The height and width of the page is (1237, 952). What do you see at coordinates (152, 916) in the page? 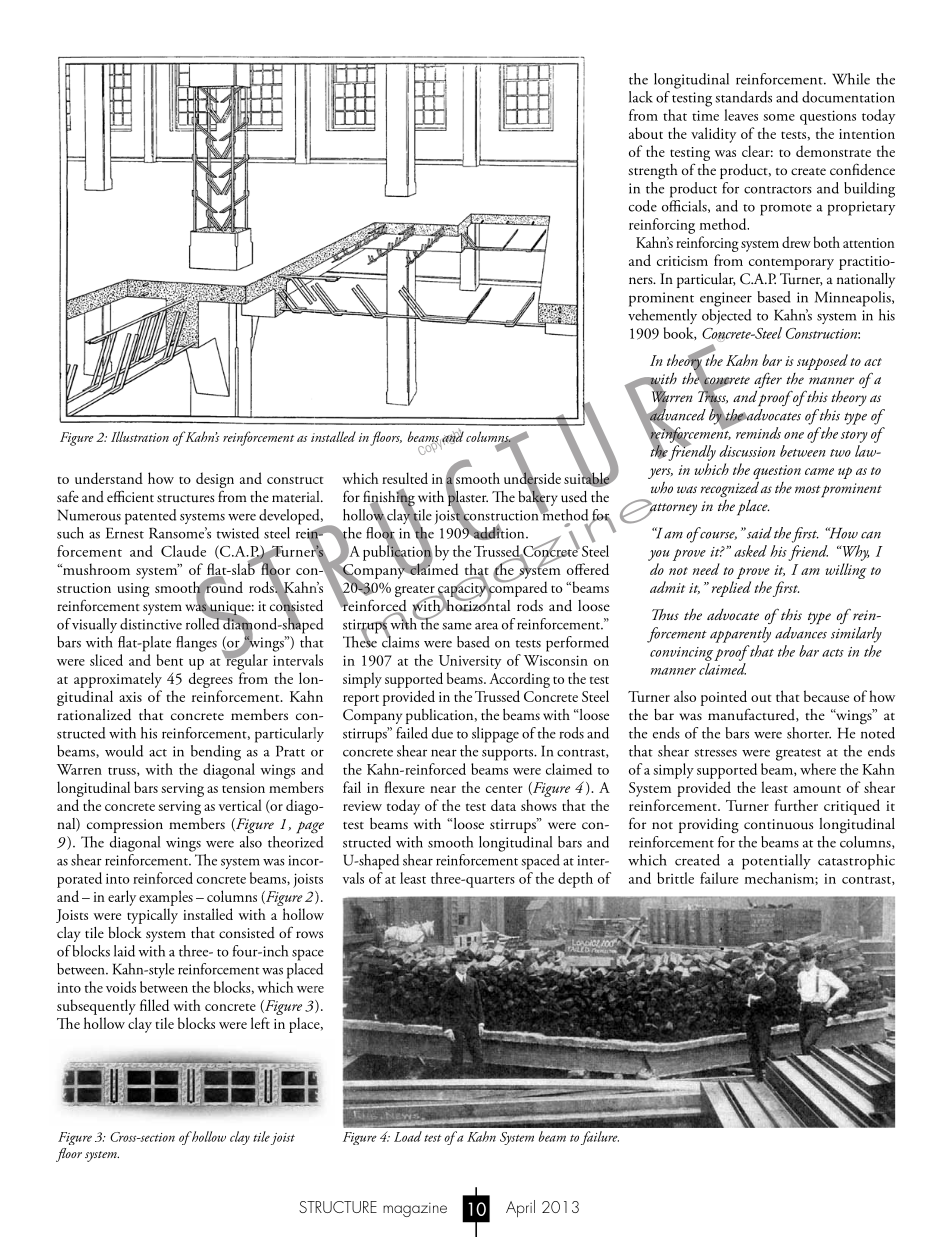
I see `typically` at bounding box center [152, 916].
